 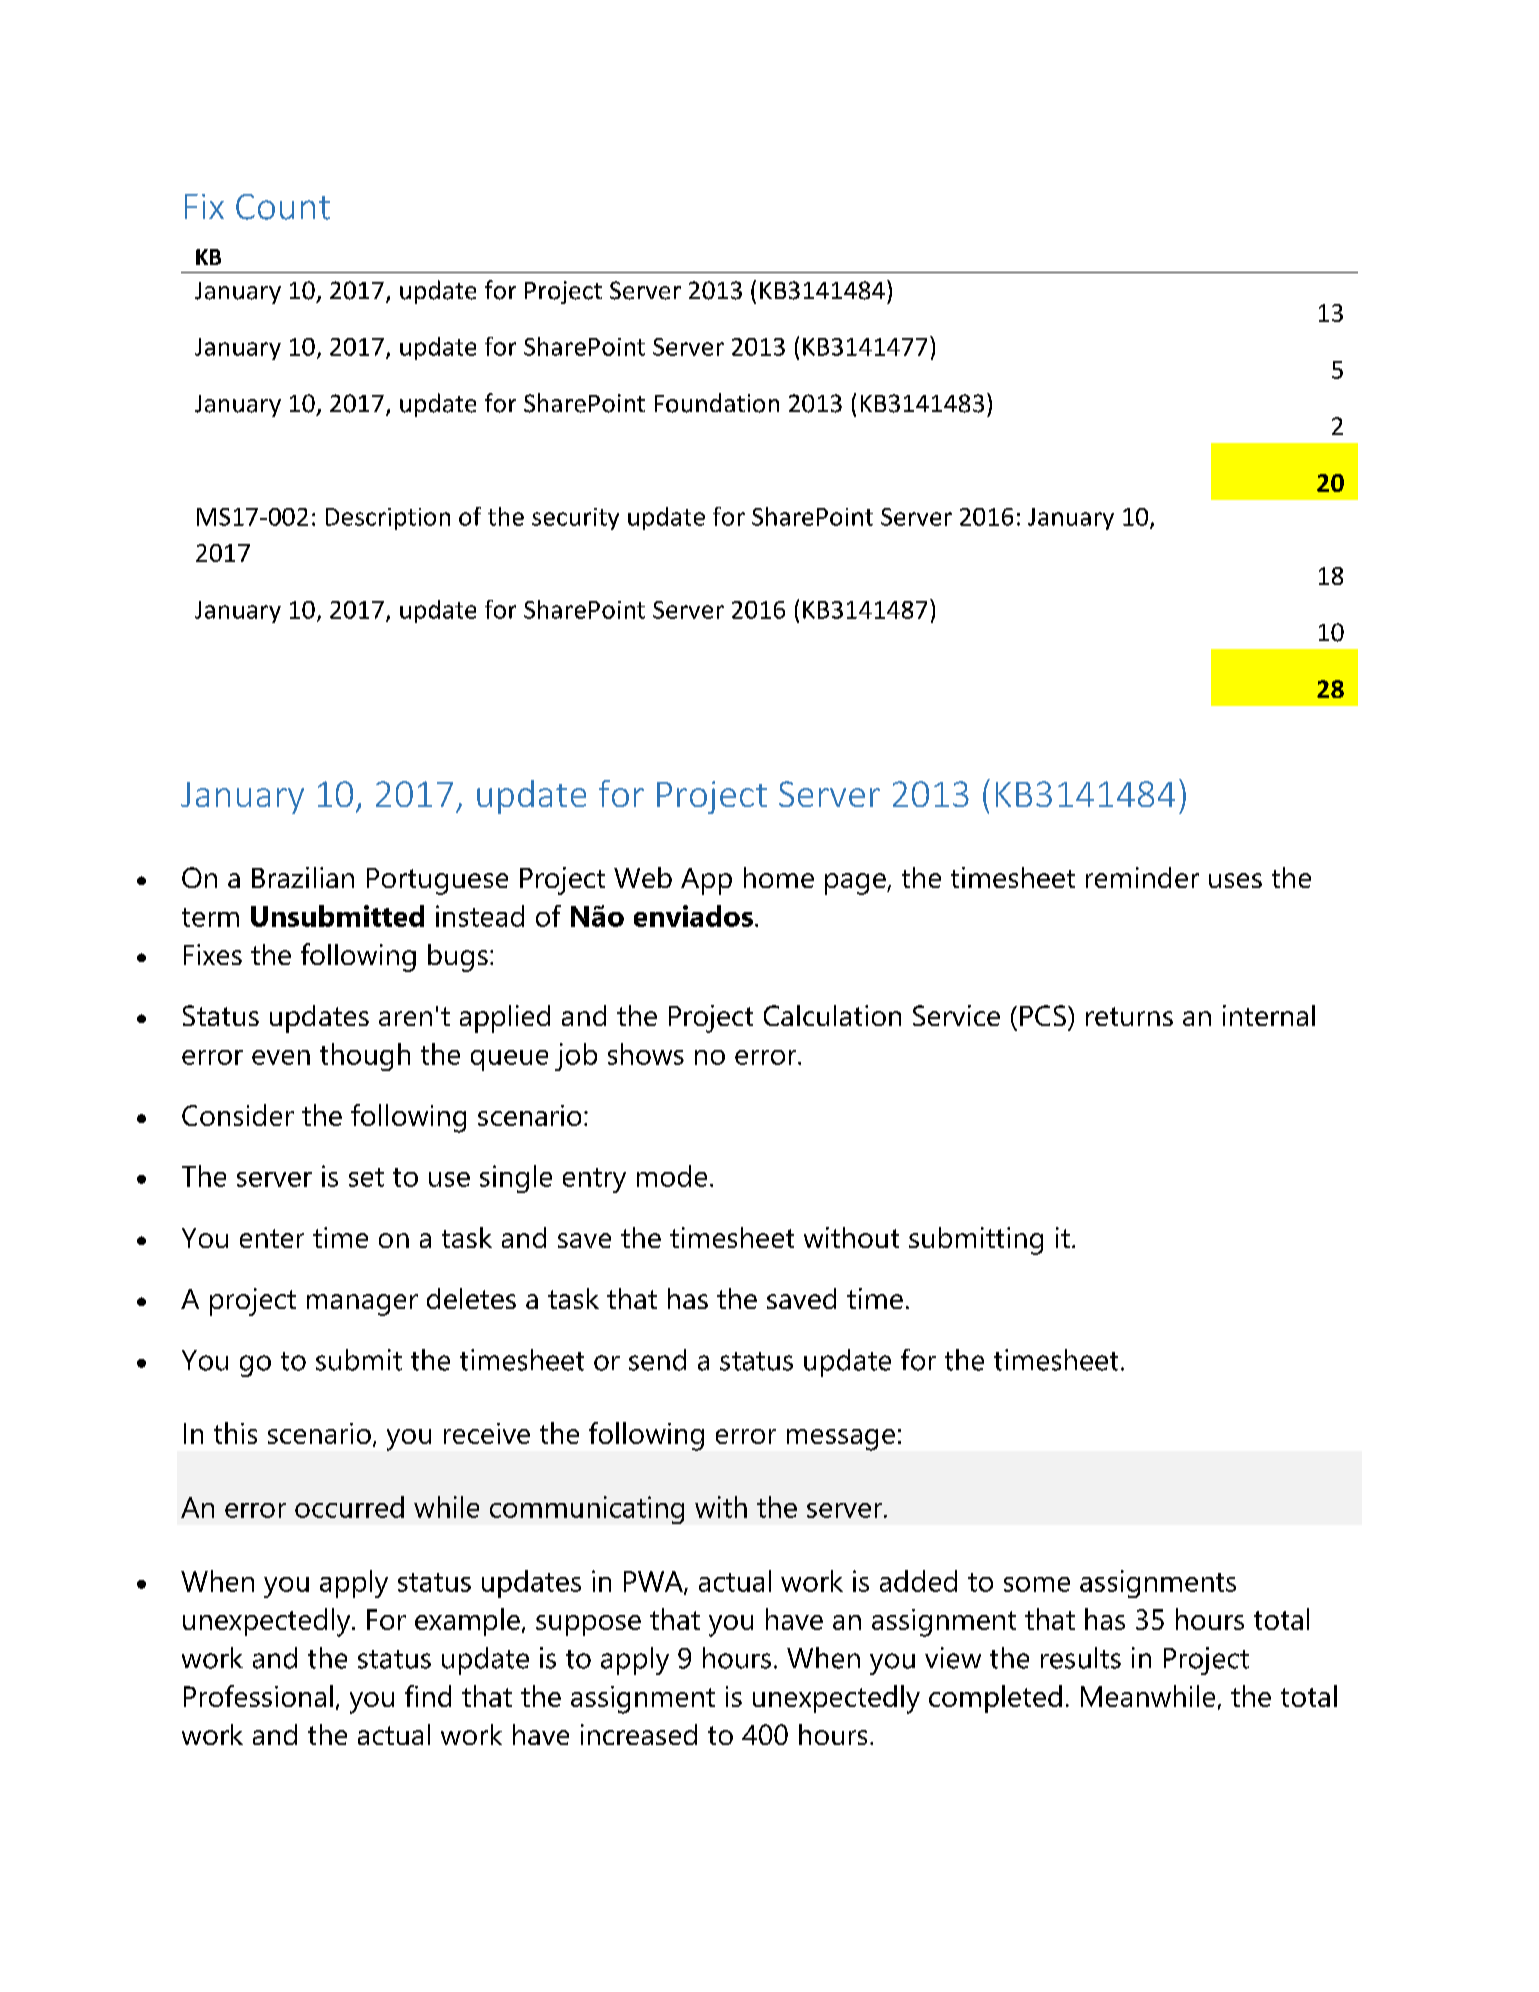 I want to click on Count, so click(x=283, y=207).
